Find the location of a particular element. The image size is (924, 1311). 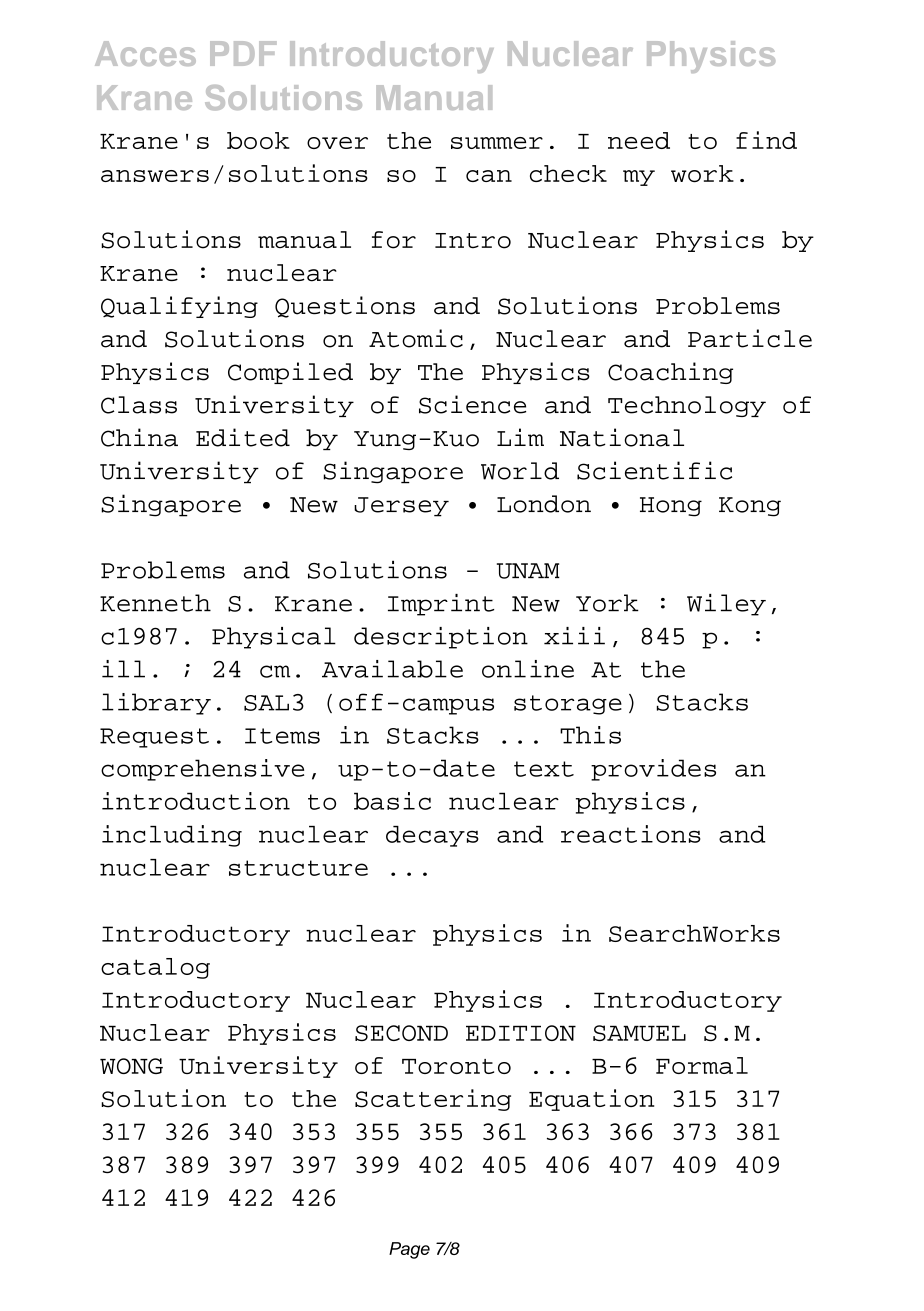

summer is located at coordinates (497, 143).
